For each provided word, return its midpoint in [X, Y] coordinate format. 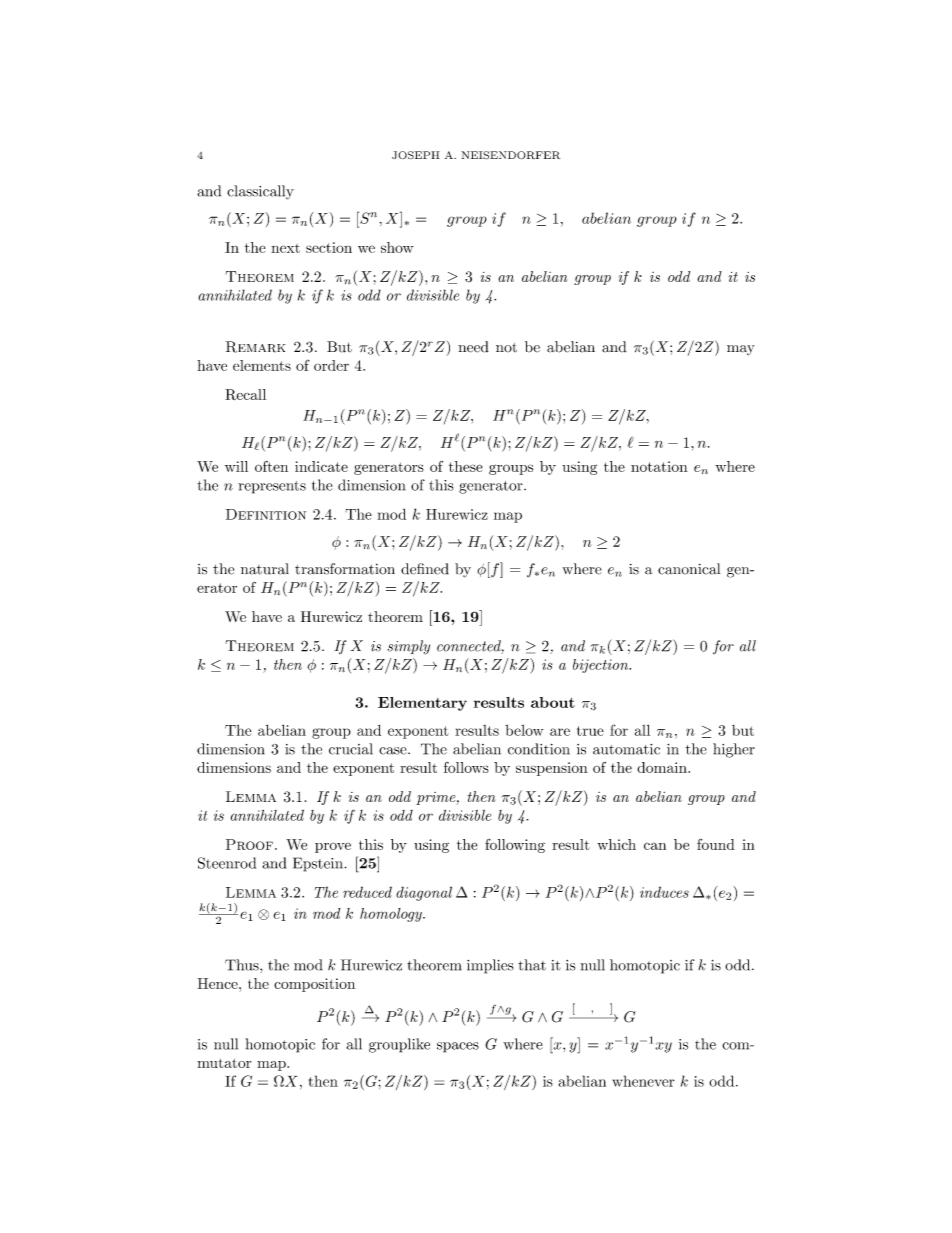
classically [260, 192]
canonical [689, 569]
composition [314, 985]
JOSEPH [416, 155]
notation [659, 466]
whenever [644, 1081]
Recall [245, 394]
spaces [458, 1047]
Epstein [319, 864]
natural [265, 569]
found [716, 844]
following [515, 846]
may [741, 350]
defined [425, 569]
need [473, 347]
